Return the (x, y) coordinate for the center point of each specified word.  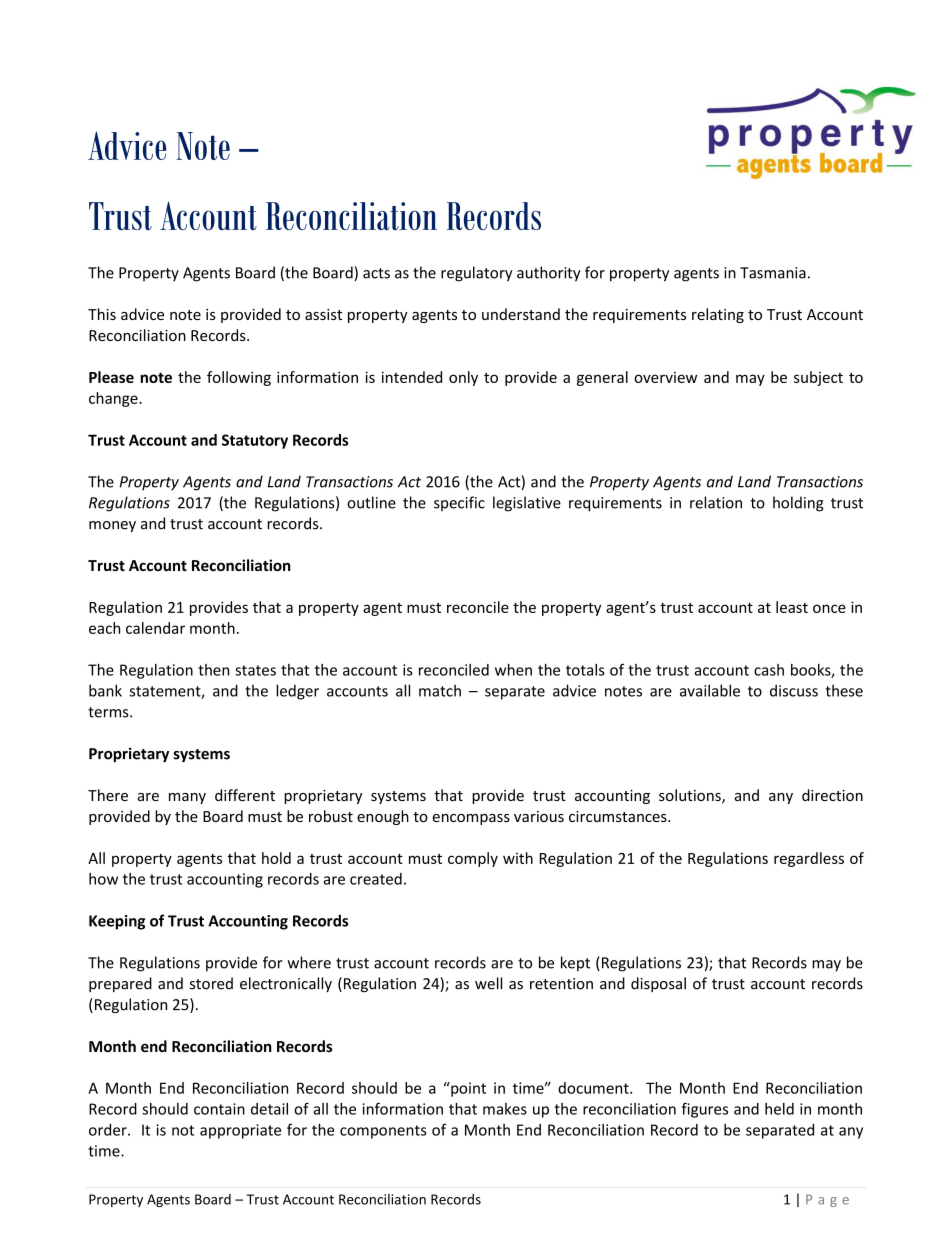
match (440, 690)
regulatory (477, 274)
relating (718, 315)
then (213, 670)
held (779, 1109)
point (467, 1089)
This (102, 314)
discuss (794, 690)
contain (219, 1109)
